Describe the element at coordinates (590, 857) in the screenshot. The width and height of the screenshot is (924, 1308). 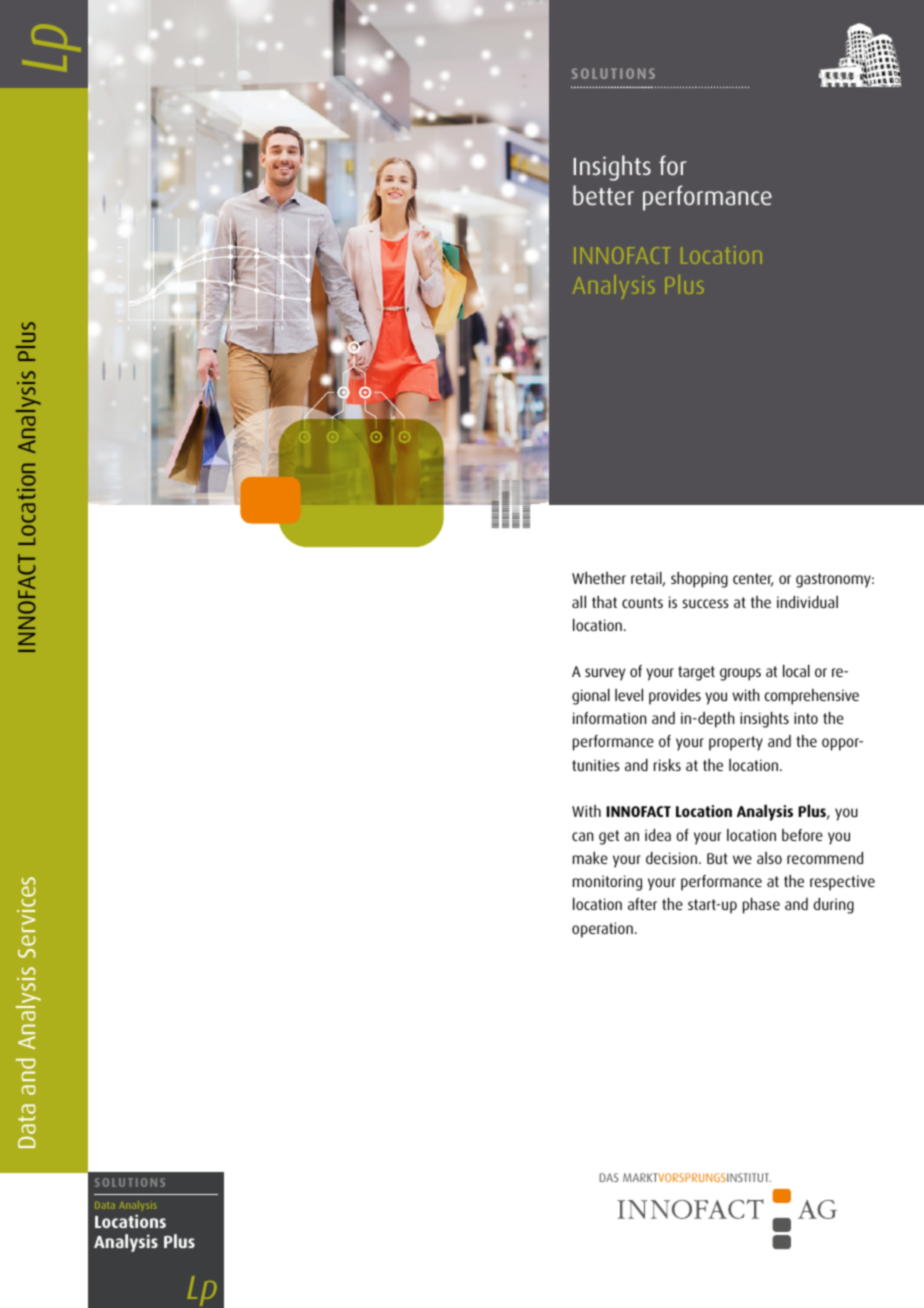
I see `make` at that location.
